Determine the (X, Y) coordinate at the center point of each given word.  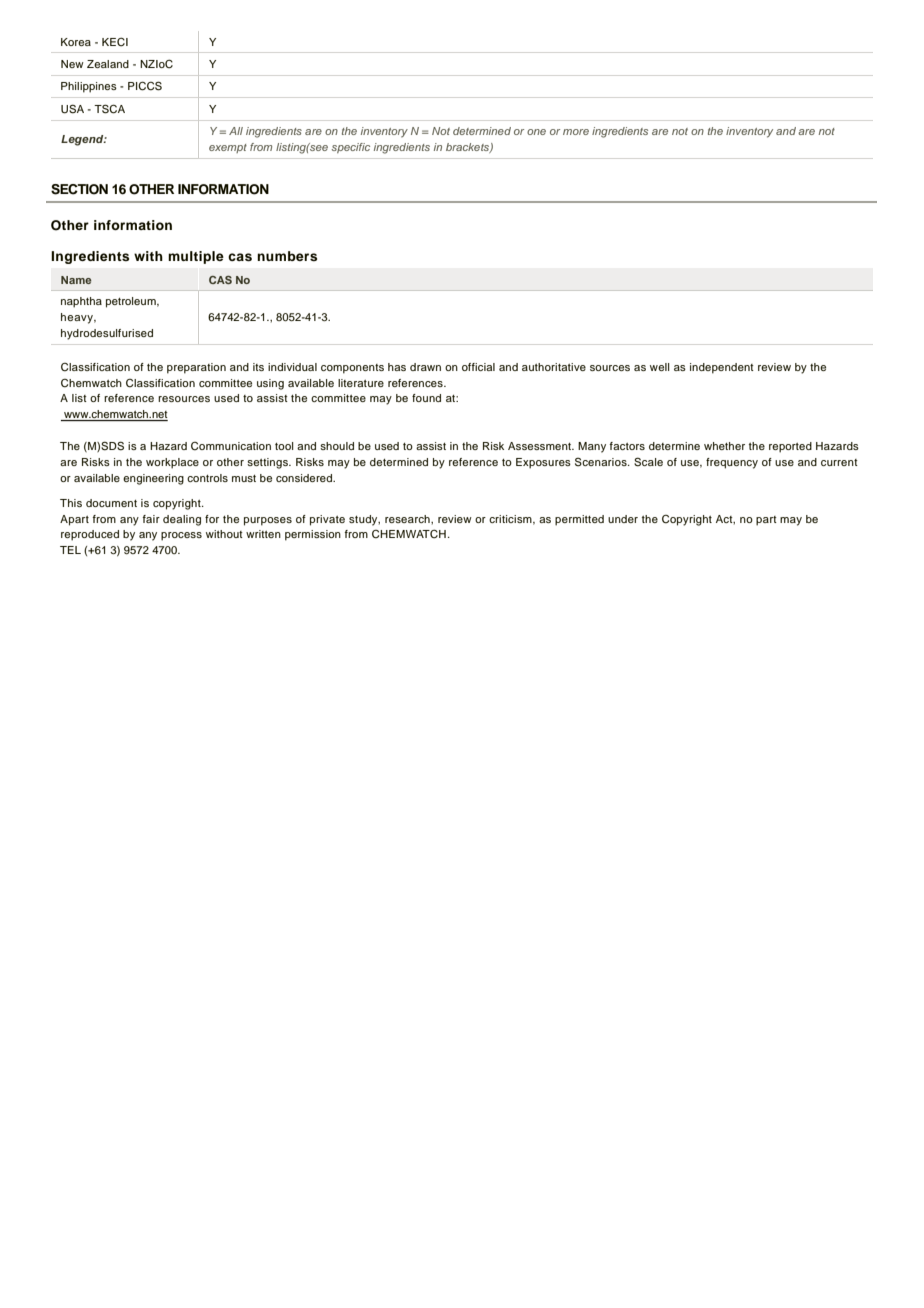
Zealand (108, 64)
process (181, 536)
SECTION (79, 189)
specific (350, 148)
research (408, 519)
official (478, 367)
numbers (287, 256)
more (576, 132)
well (660, 367)
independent (722, 368)
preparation (196, 368)
